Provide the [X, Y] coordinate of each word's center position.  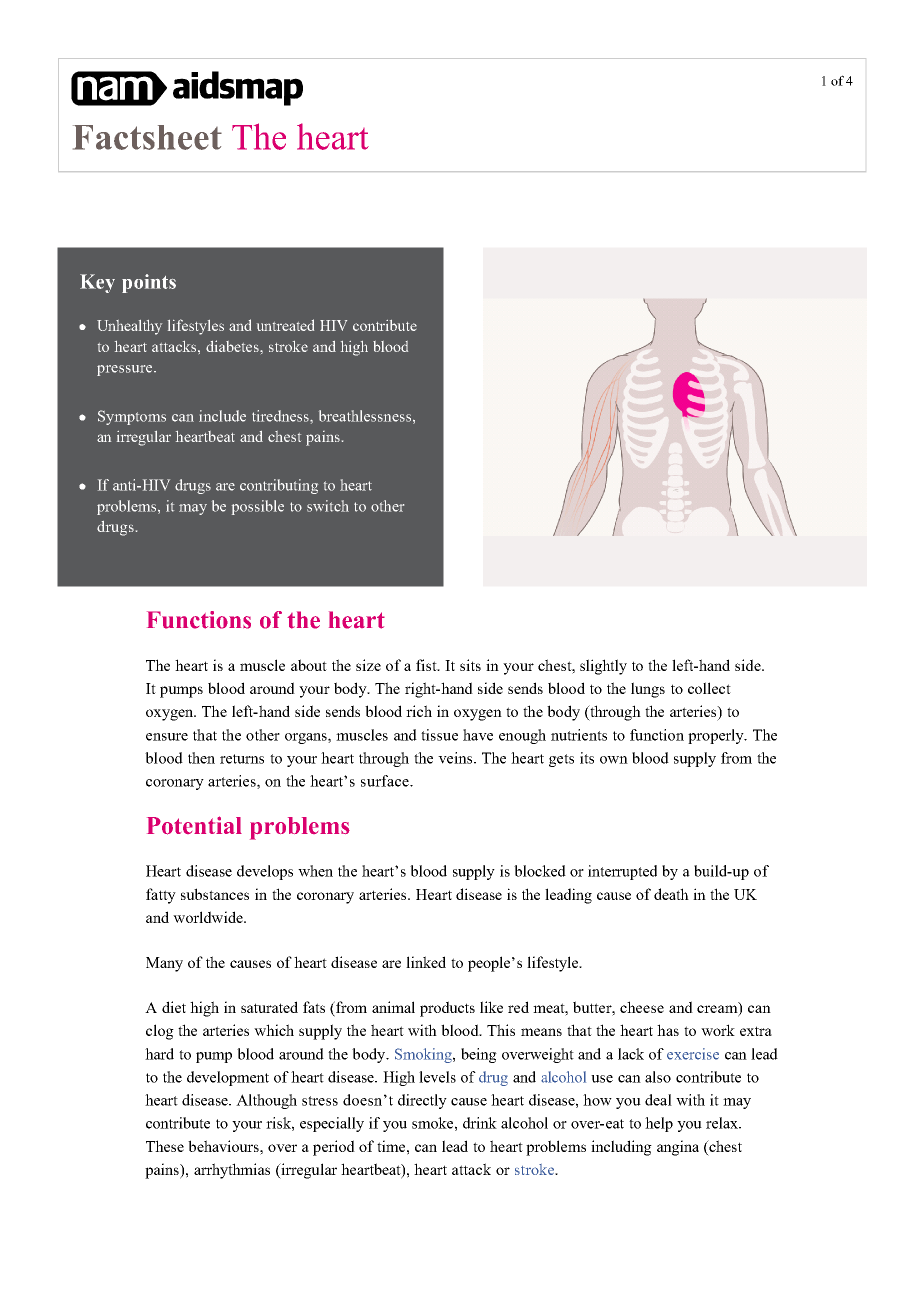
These [165, 1146]
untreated [285, 325]
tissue [439, 735]
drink [480, 1123]
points [149, 283]
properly [717, 736]
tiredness [281, 416]
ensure [167, 737]
